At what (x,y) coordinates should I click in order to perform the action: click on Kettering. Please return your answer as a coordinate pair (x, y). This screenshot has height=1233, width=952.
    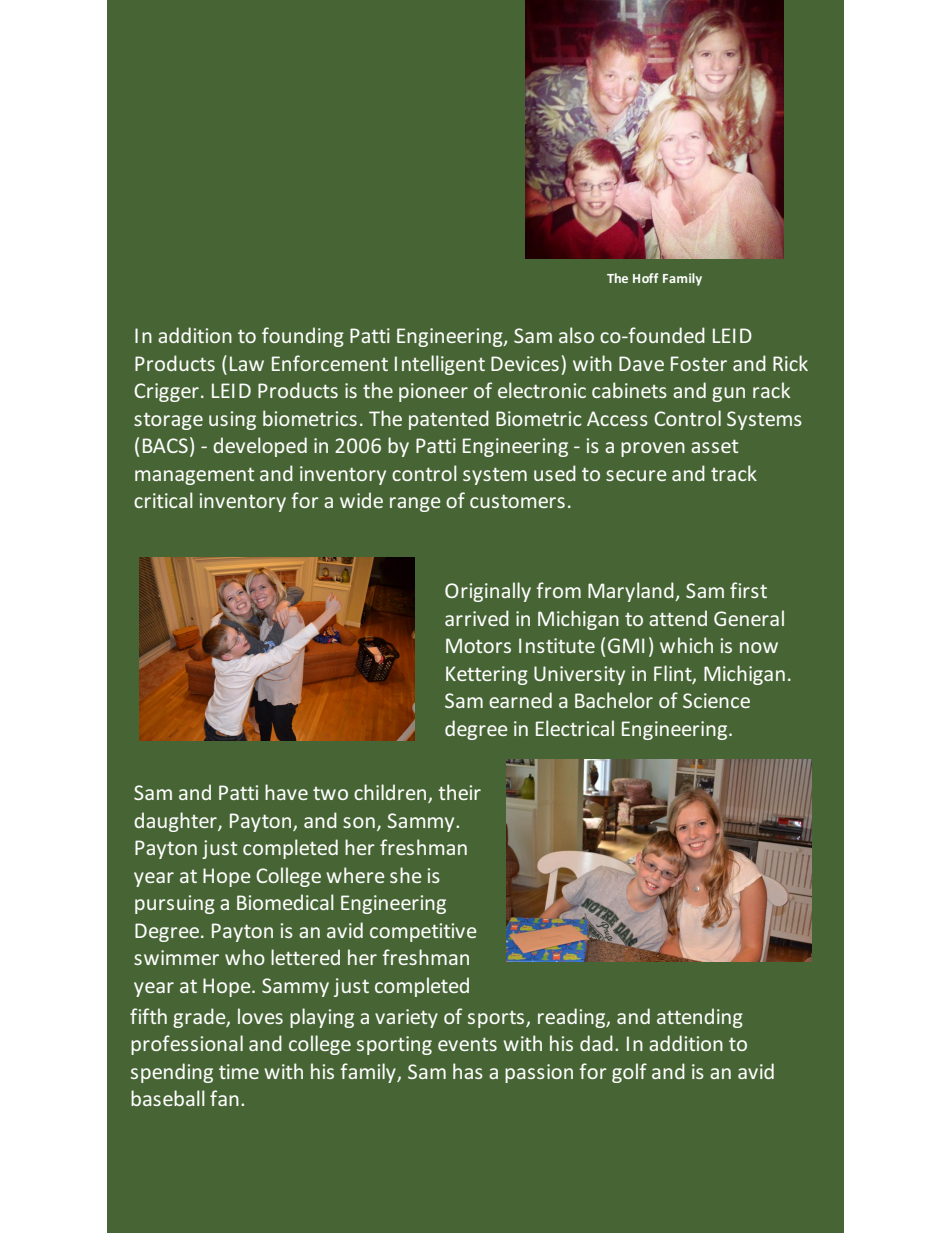
    Looking at the image, I should click on (487, 675).
